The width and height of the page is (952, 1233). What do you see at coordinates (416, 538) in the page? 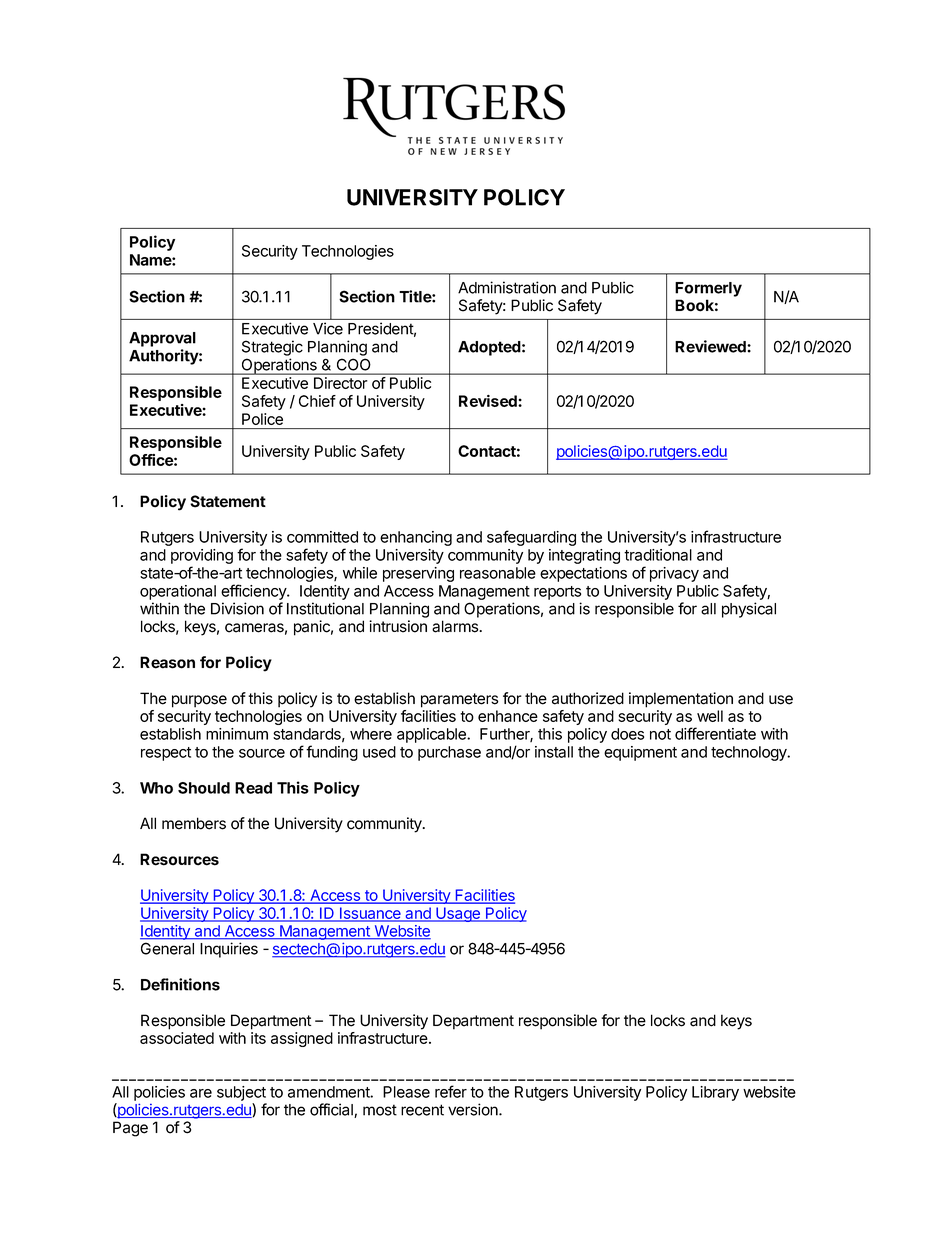
I see `enhancing` at bounding box center [416, 538].
